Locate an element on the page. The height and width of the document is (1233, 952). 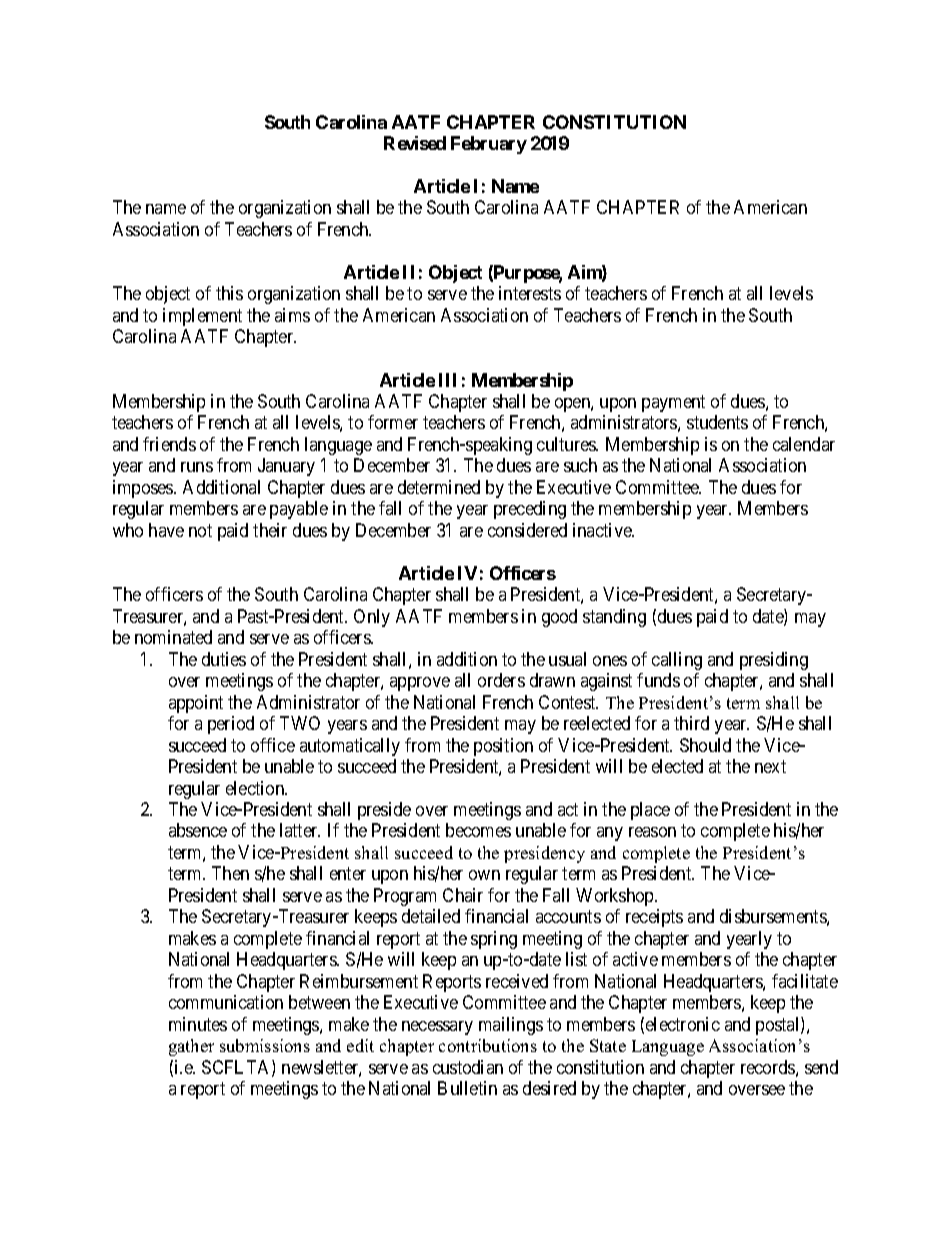
nominated is located at coordinates (173, 637).
